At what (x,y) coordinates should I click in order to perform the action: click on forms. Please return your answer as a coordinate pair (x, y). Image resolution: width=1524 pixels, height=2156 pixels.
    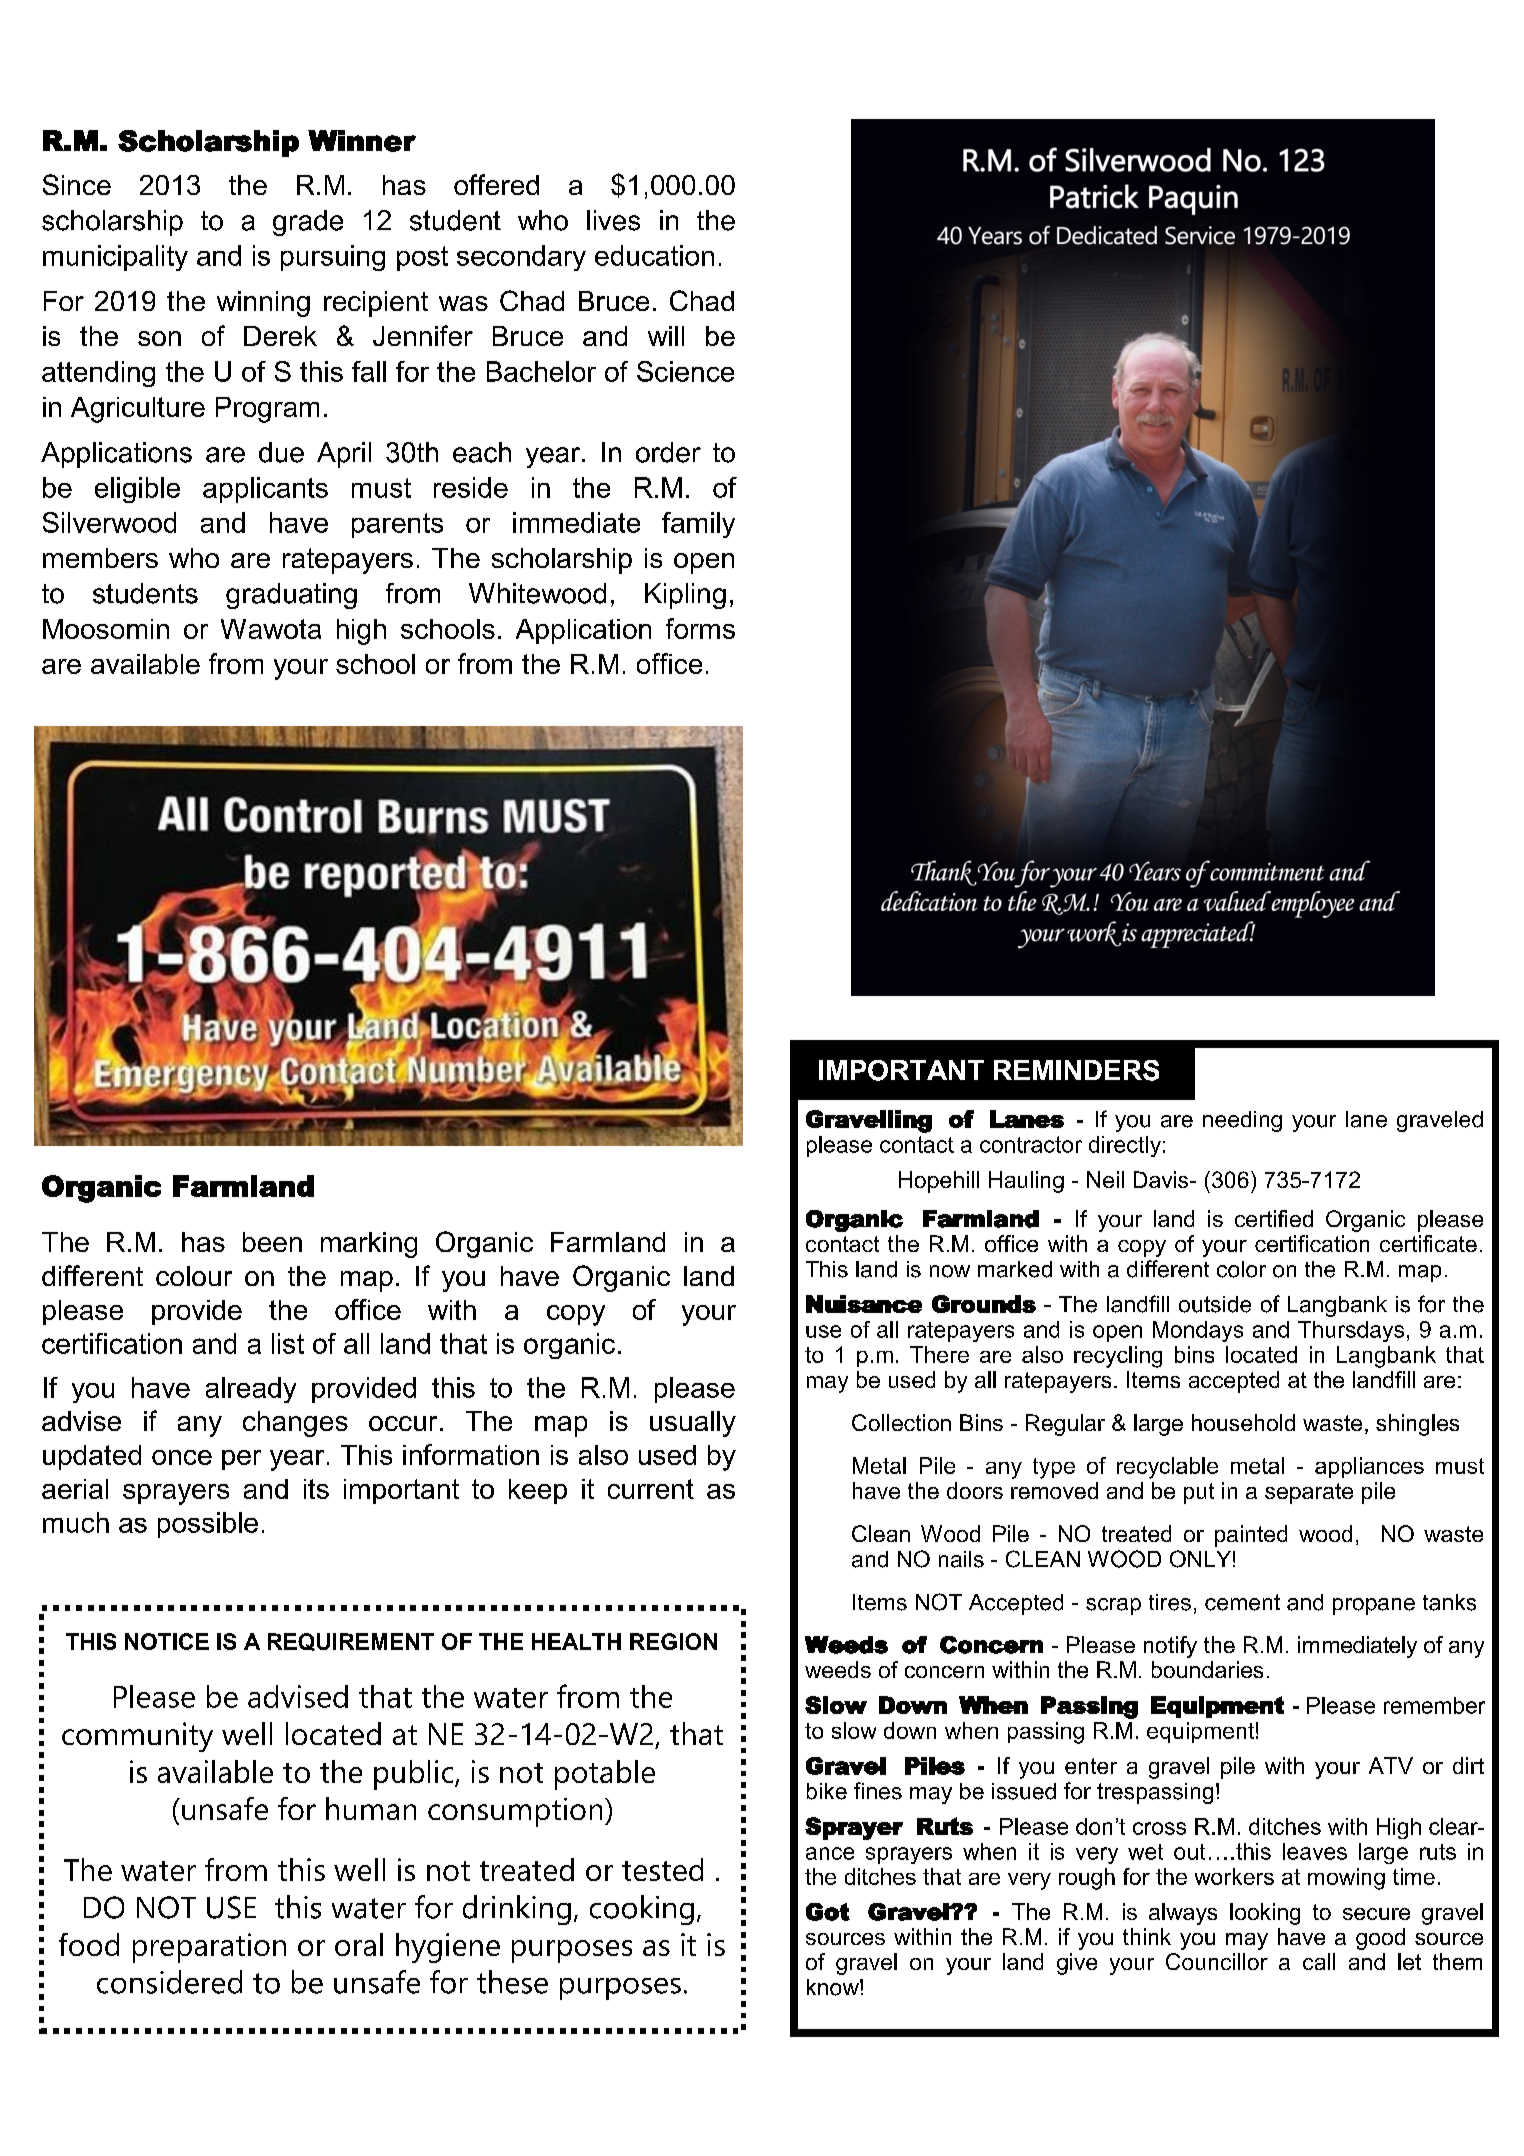
    Looking at the image, I should click on (700, 628).
